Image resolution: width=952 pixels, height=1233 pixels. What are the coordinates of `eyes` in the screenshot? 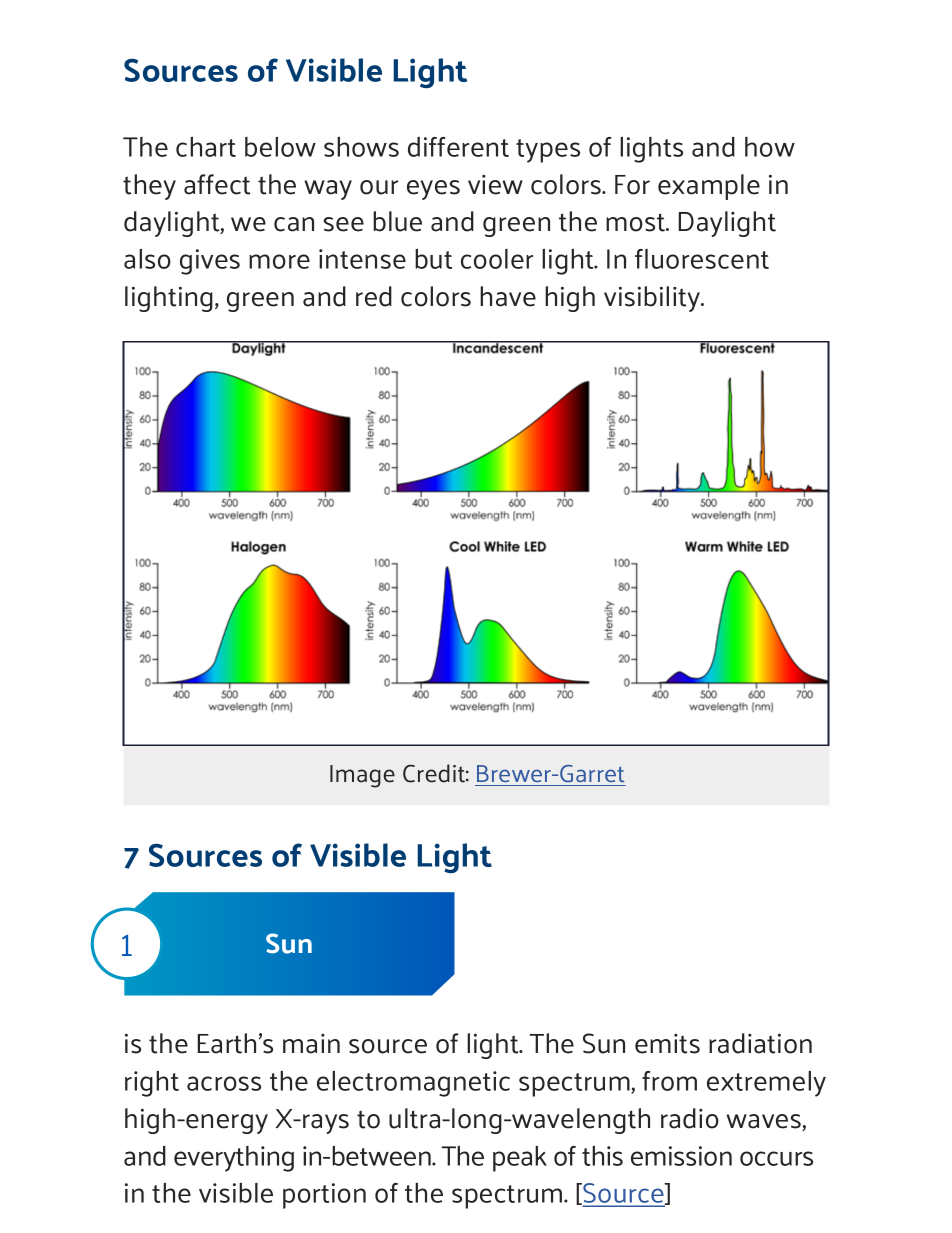 It's located at (433, 190).
